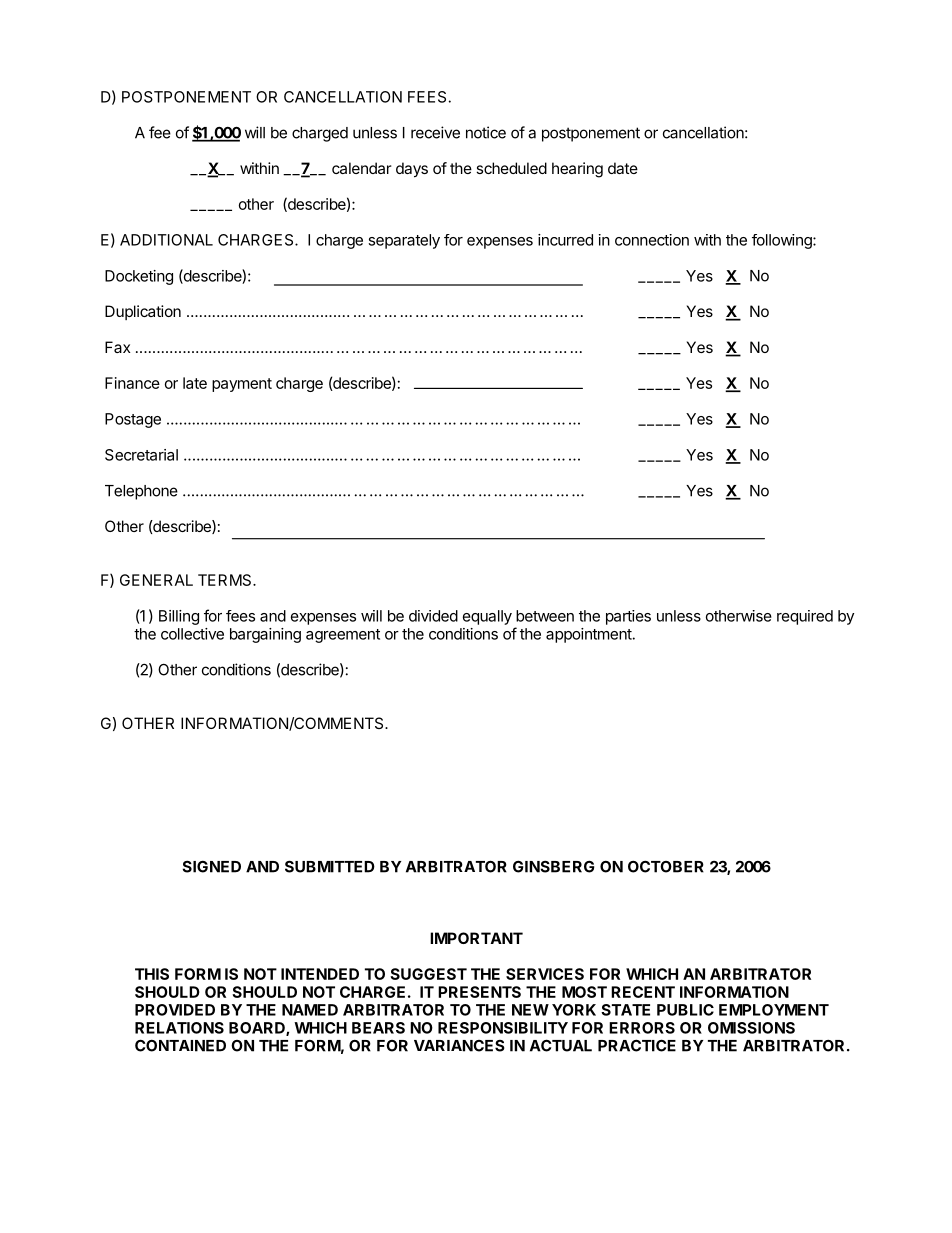  What do you see at coordinates (404, 241) in the page?
I see `separately` at bounding box center [404, 241].
